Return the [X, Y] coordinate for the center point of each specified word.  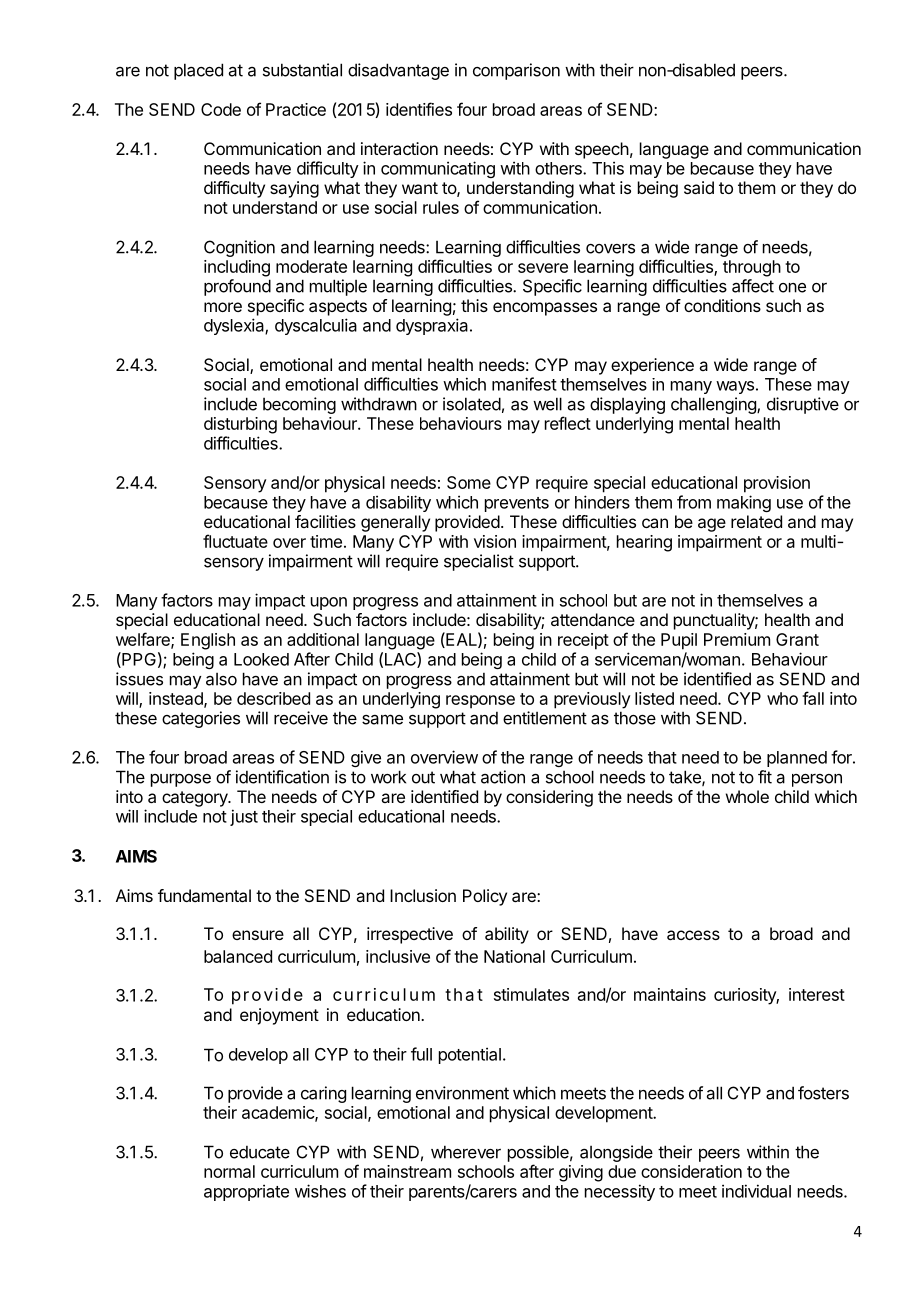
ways [735, 387]
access [693, 935]
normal [229, 1171]
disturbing [240, 425]
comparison [516, 71]
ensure [258, 935]
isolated [472, 404]
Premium [737, 639]
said [699, 187]
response [480, 702]
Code [221, 109]
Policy [485, 897]
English [208, 641]
